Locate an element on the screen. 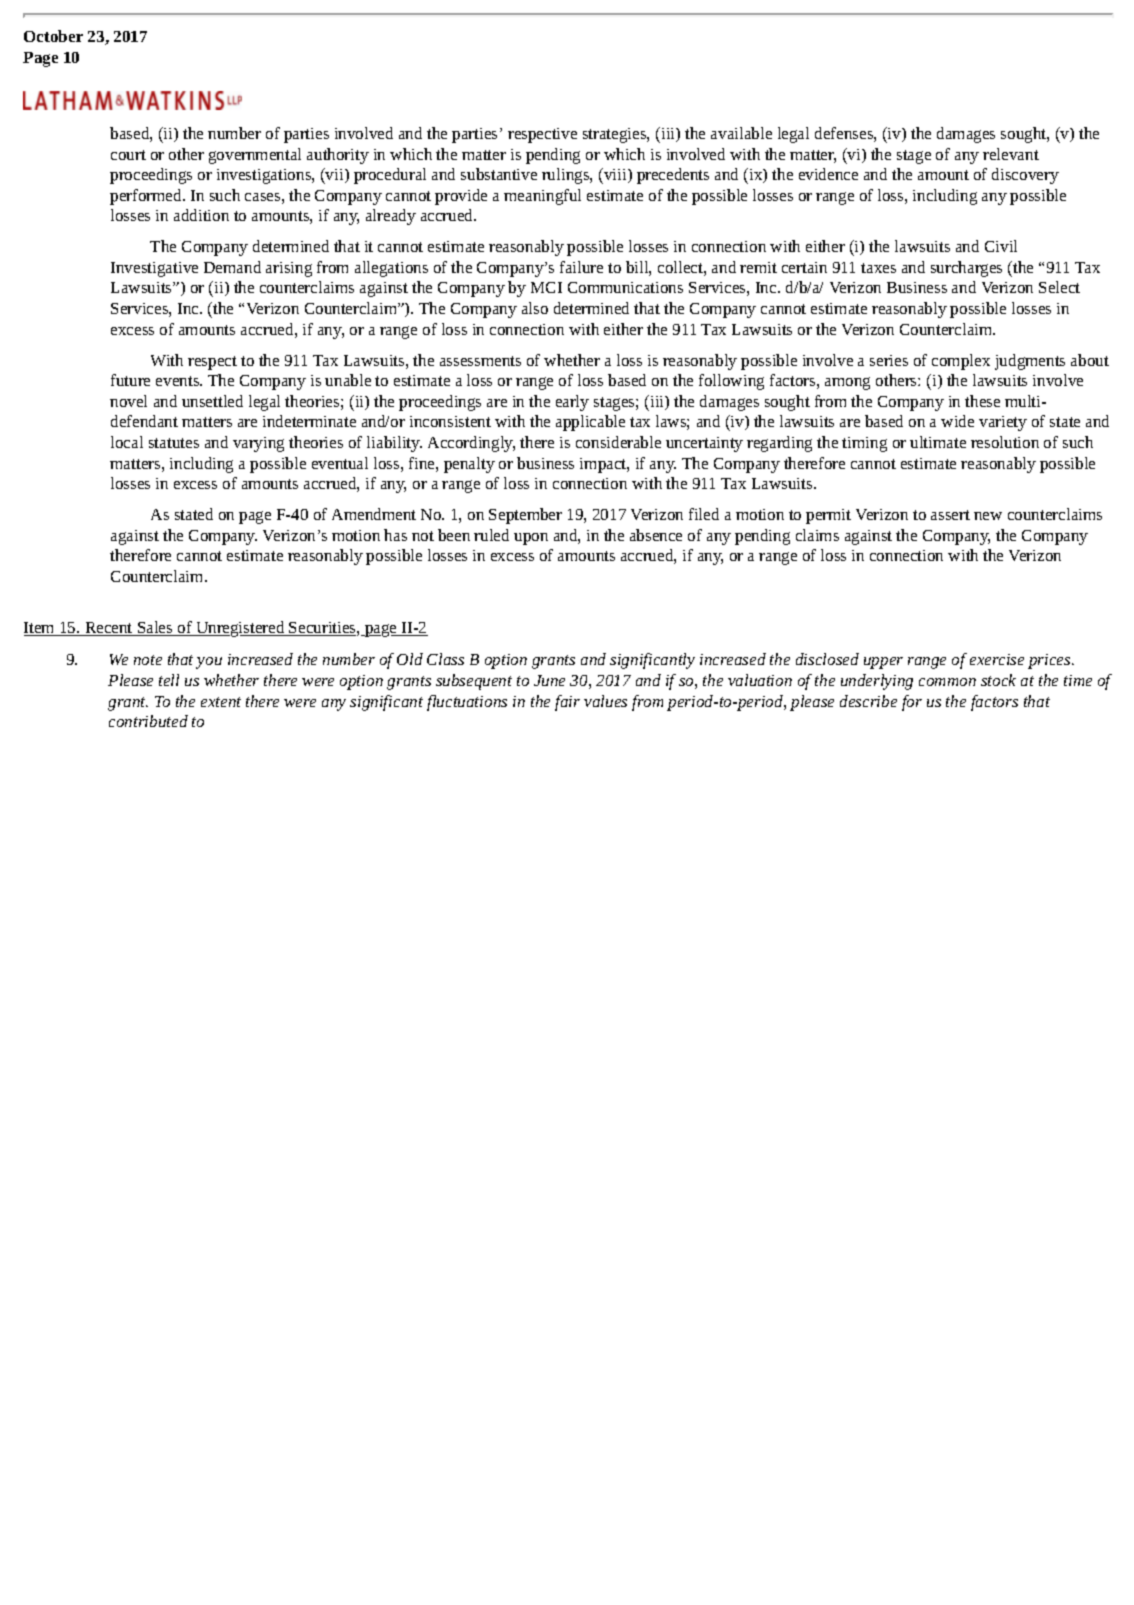 Image resolution: width=1134 pixels, height=1605 pixels. upon is located at coordinates (531, 539).
